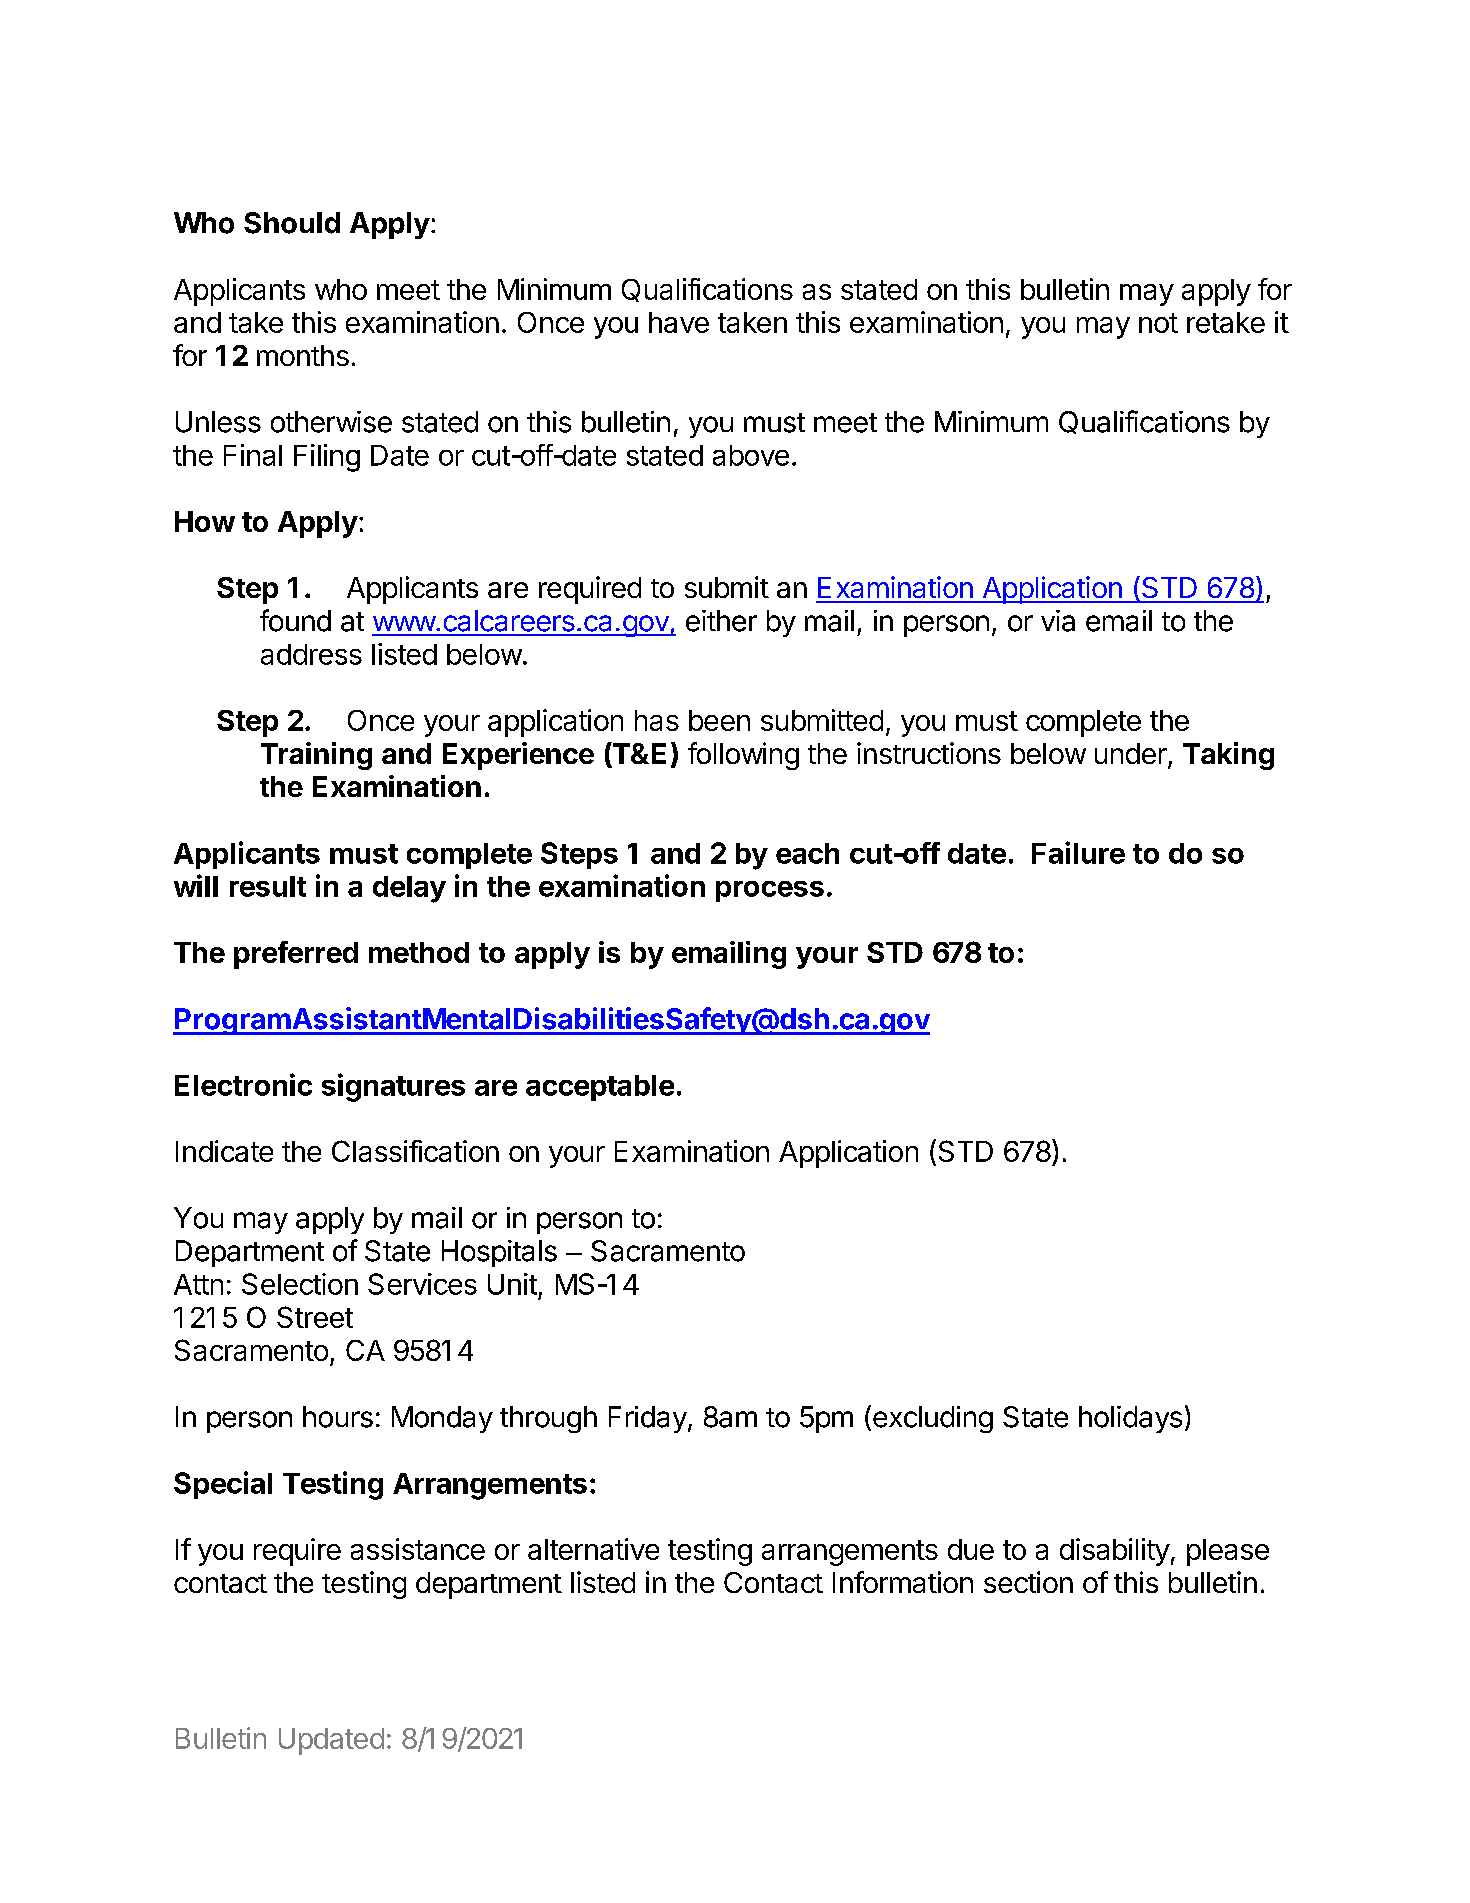 The height and width of the document is (1903, 1470). I want to click on have, so click(679, 322).
